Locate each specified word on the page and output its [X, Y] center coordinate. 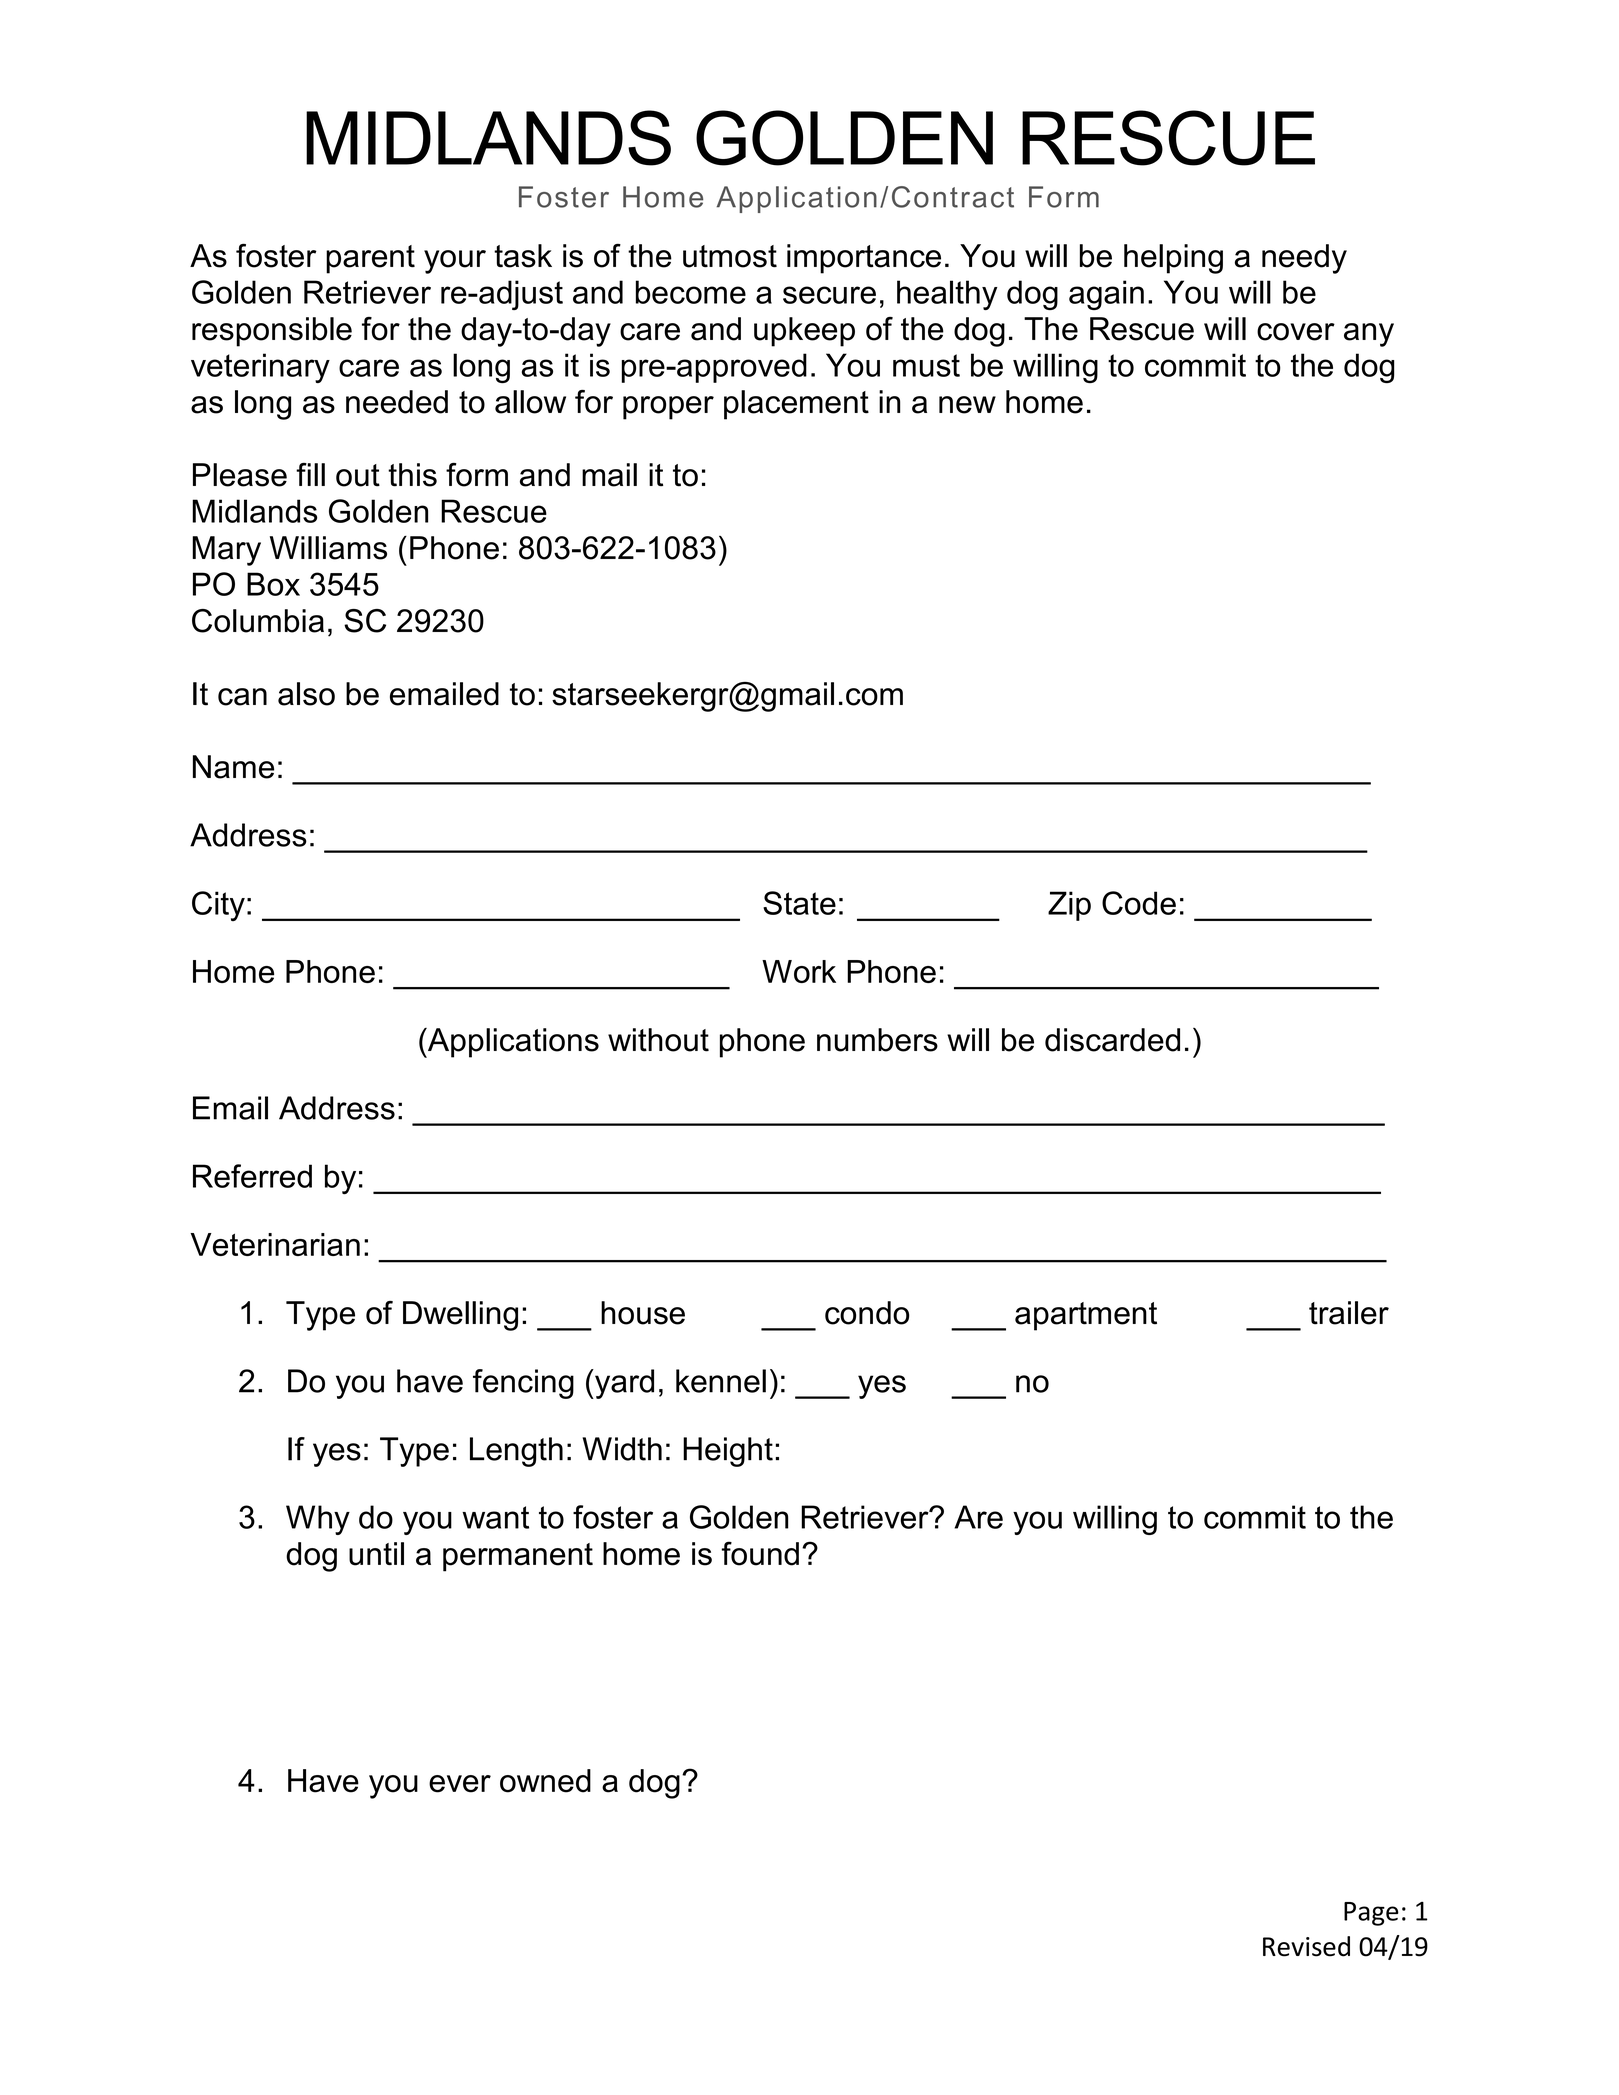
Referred [252, 1176]
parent [370, 259]
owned [545, 1781]
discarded [1112, 1040]
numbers [877, 1040]
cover [1296, 332]
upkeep [804, 332]
